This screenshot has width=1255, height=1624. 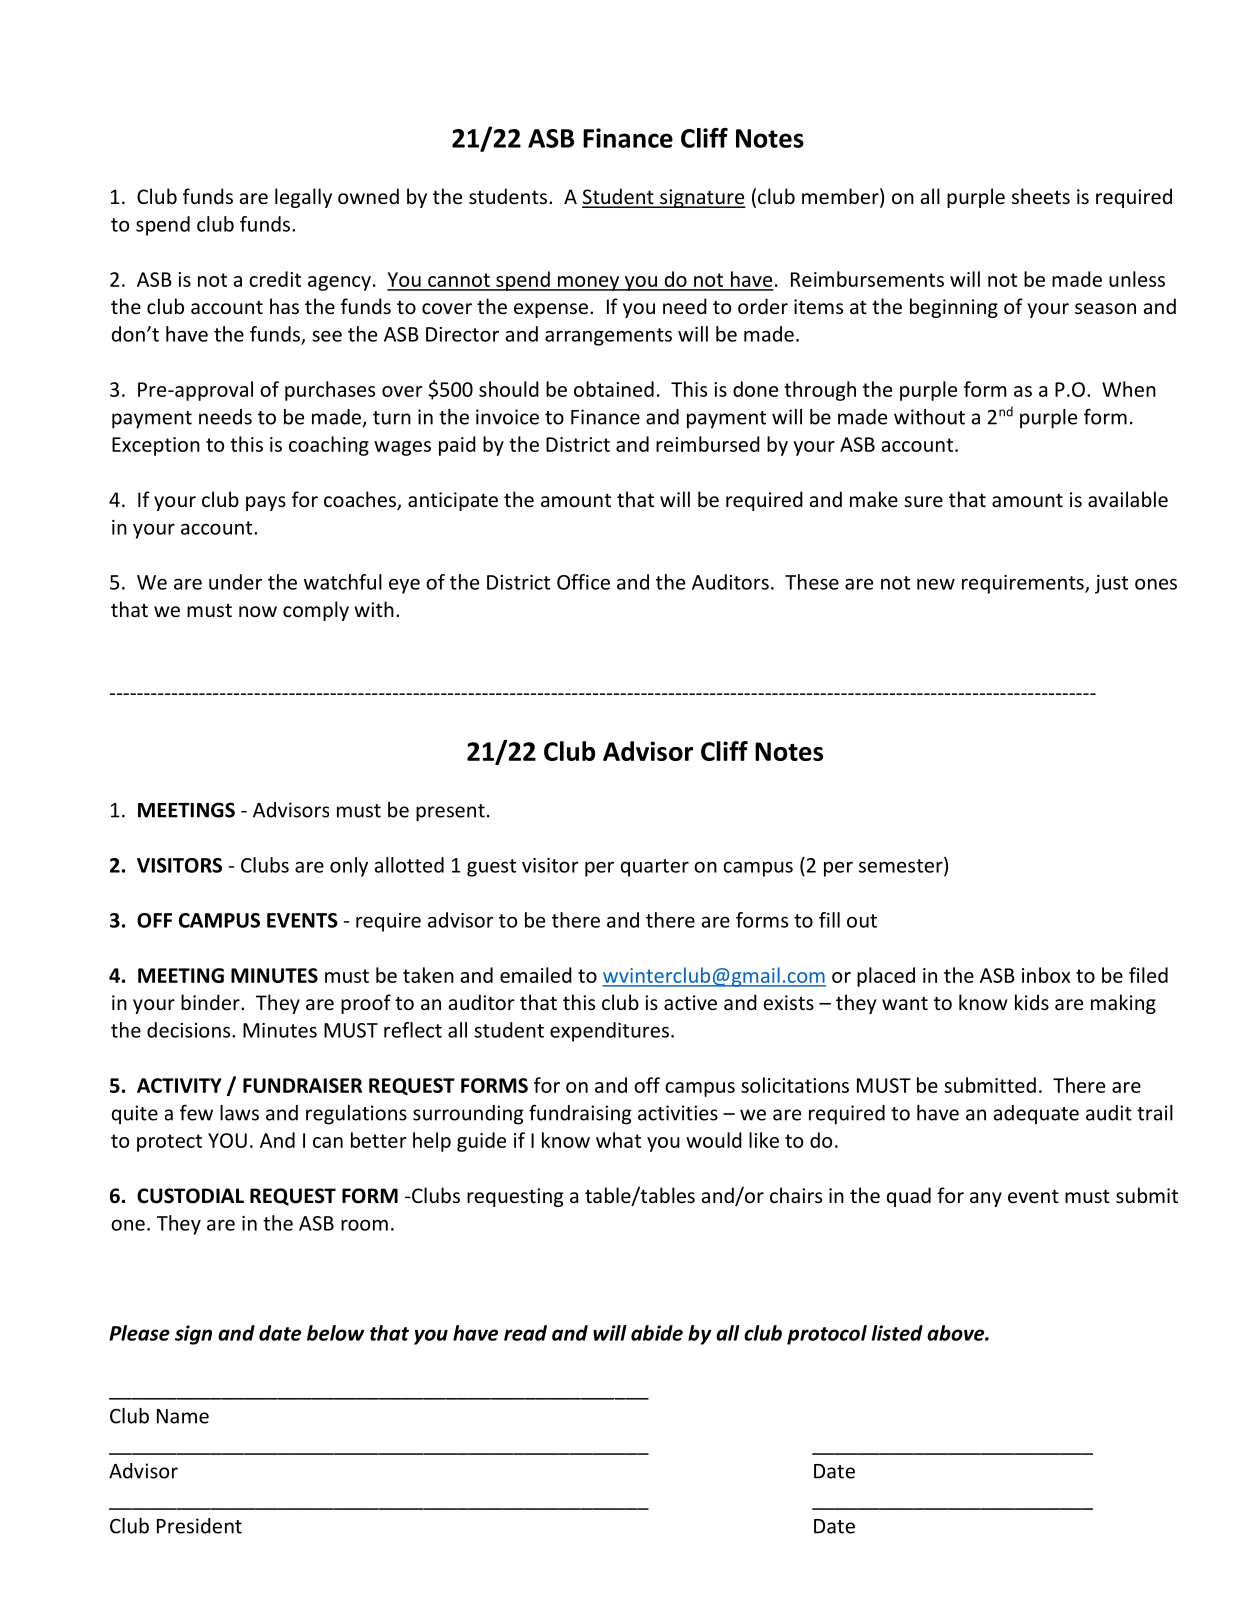 I want to click on credit, so click(x=275, y=279).
